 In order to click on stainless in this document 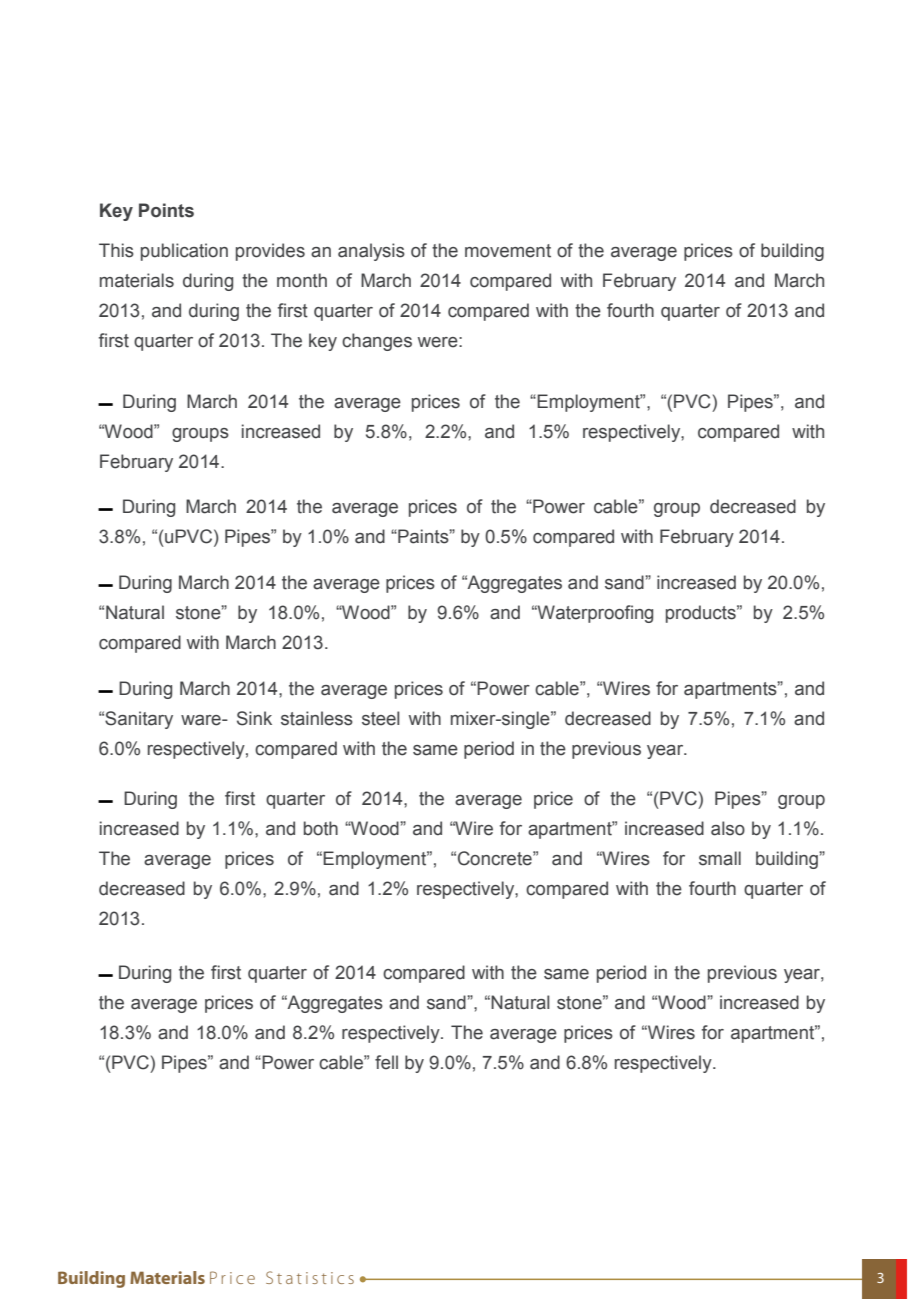, I will do `click(317, 718)`.
